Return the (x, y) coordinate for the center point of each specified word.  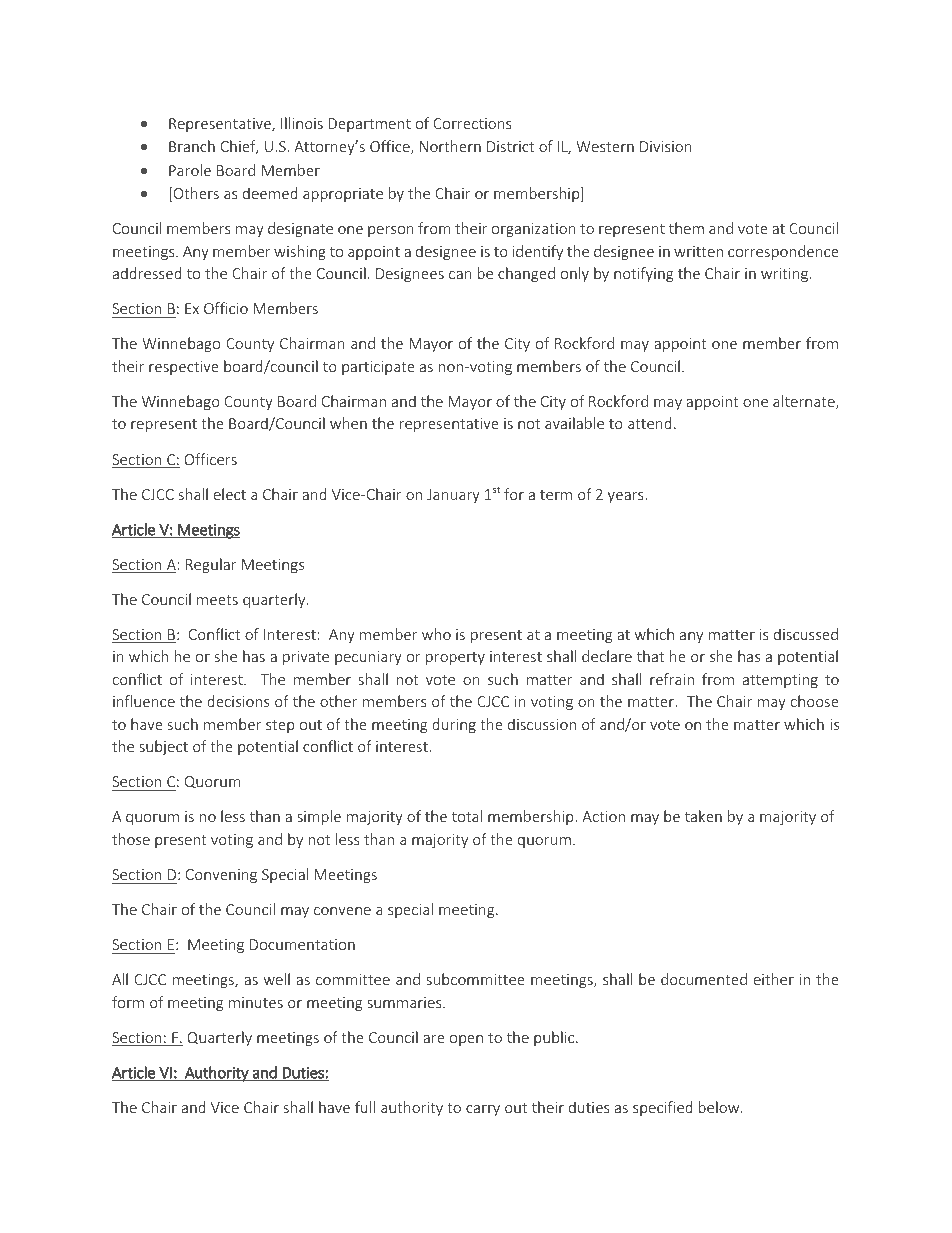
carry (483, 1110)
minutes (256, 1002)
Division (666, 146)
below (720, 1107)
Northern (450, 146)
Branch (192, 146)
